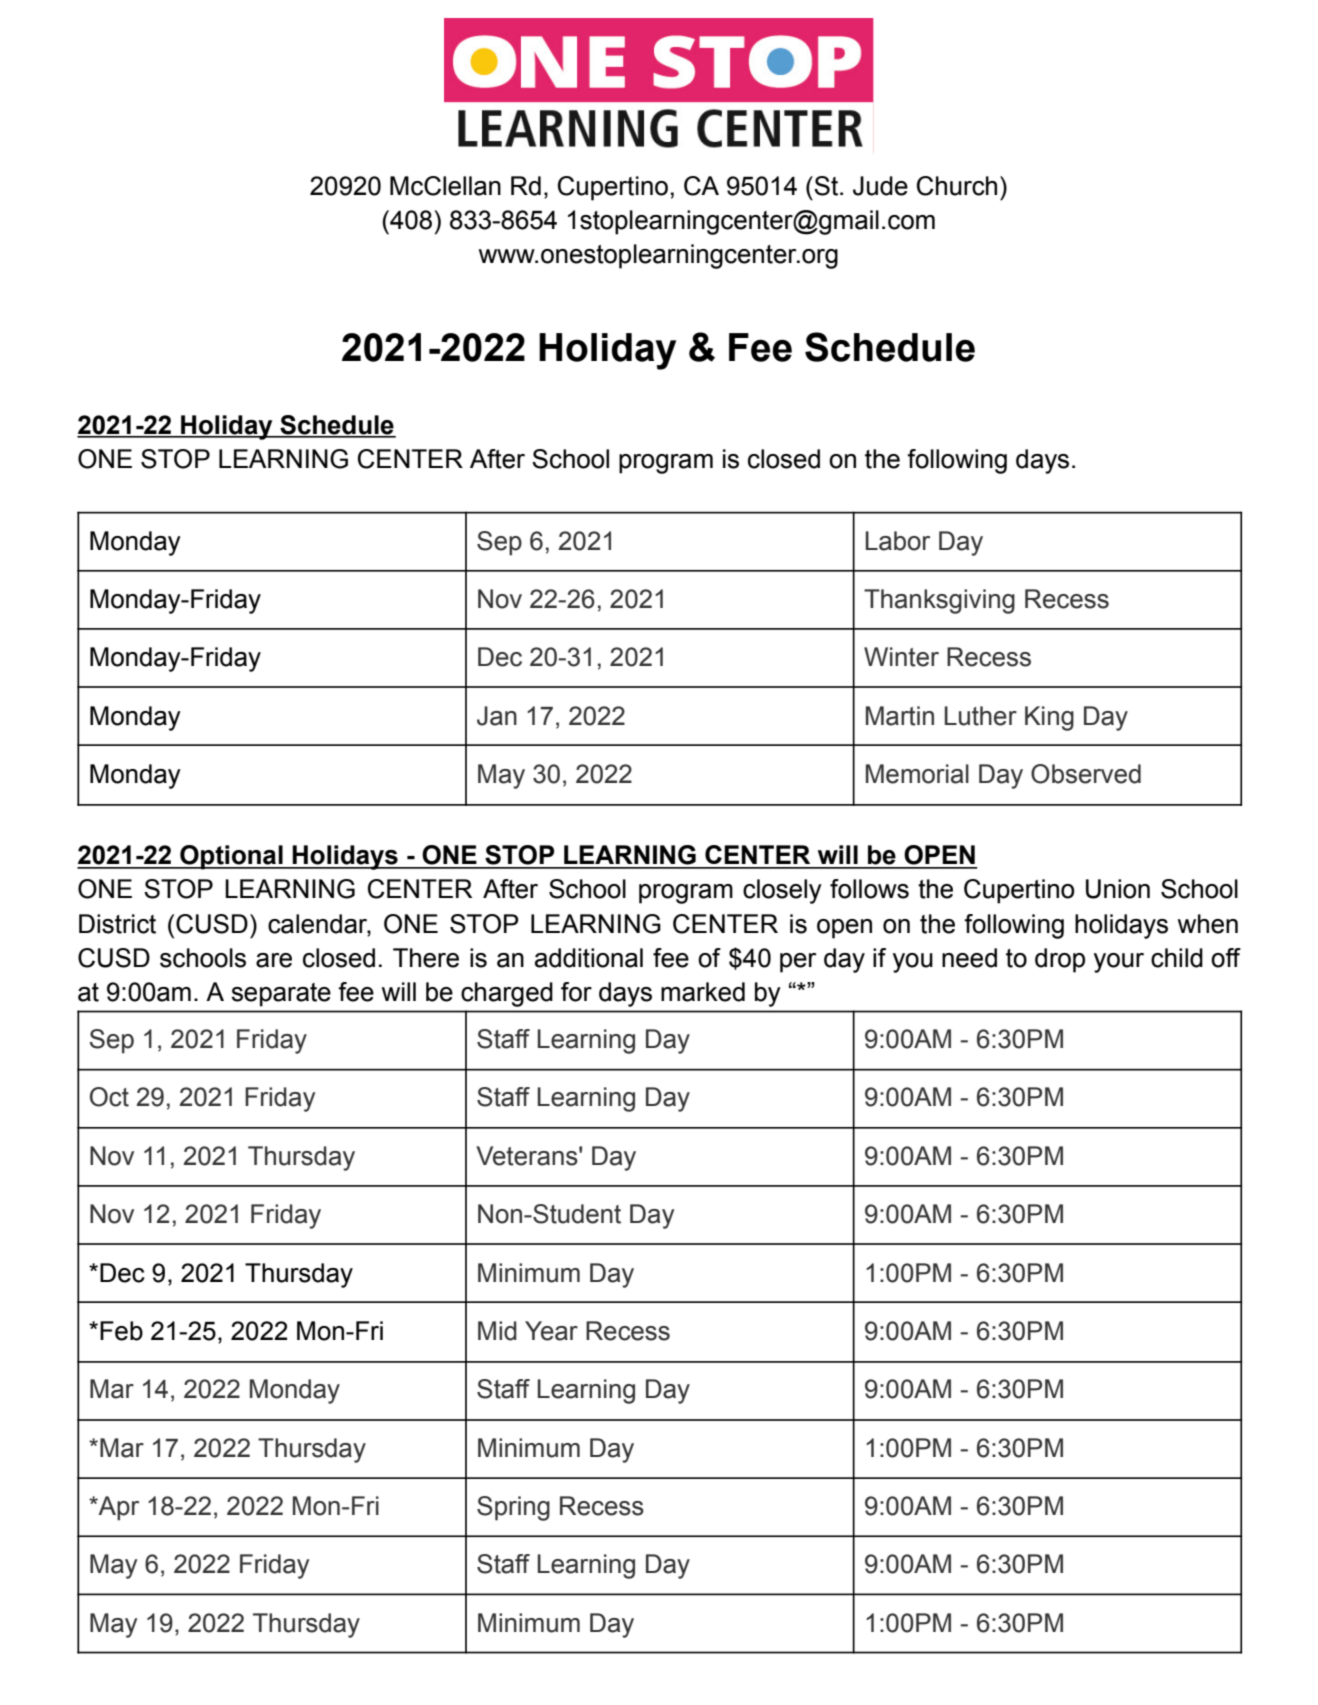 Image resolution: width=1318 pixels, height=1705 pixels. What do you see at coordinates (121, 1331) in the screenshot?
I see `Feb` at bounding box center [121, 1331].
